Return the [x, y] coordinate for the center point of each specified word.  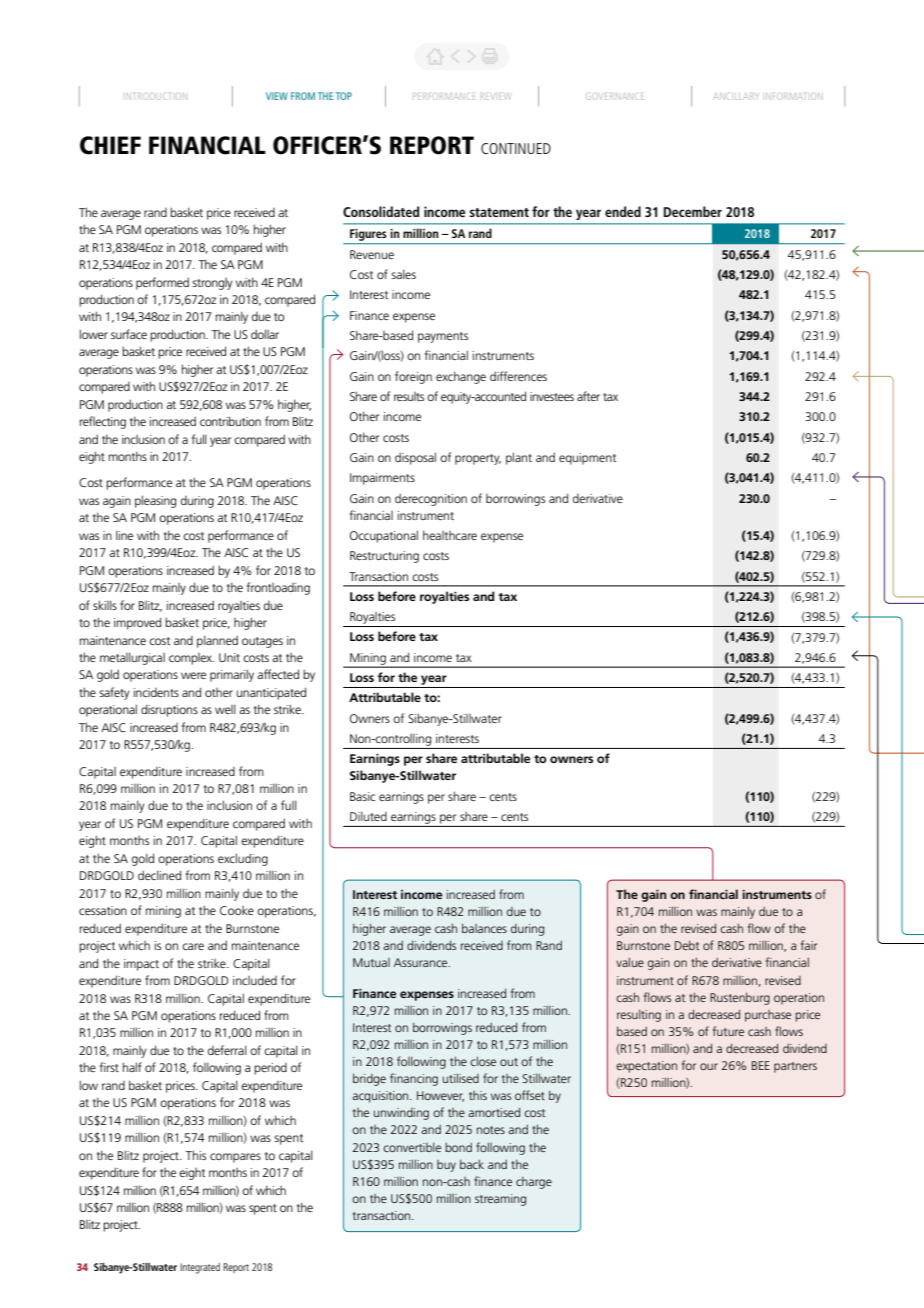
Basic [362, 796]
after [588, 396]
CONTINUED [516, 148]
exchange [461, 377]
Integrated [200, 1268]
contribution [230, 421]
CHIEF [110, 145]
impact [141, 965]
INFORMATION [792, 95]
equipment [587, 459]
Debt [687, 945]
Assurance [422, 962]
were [193, 675]
